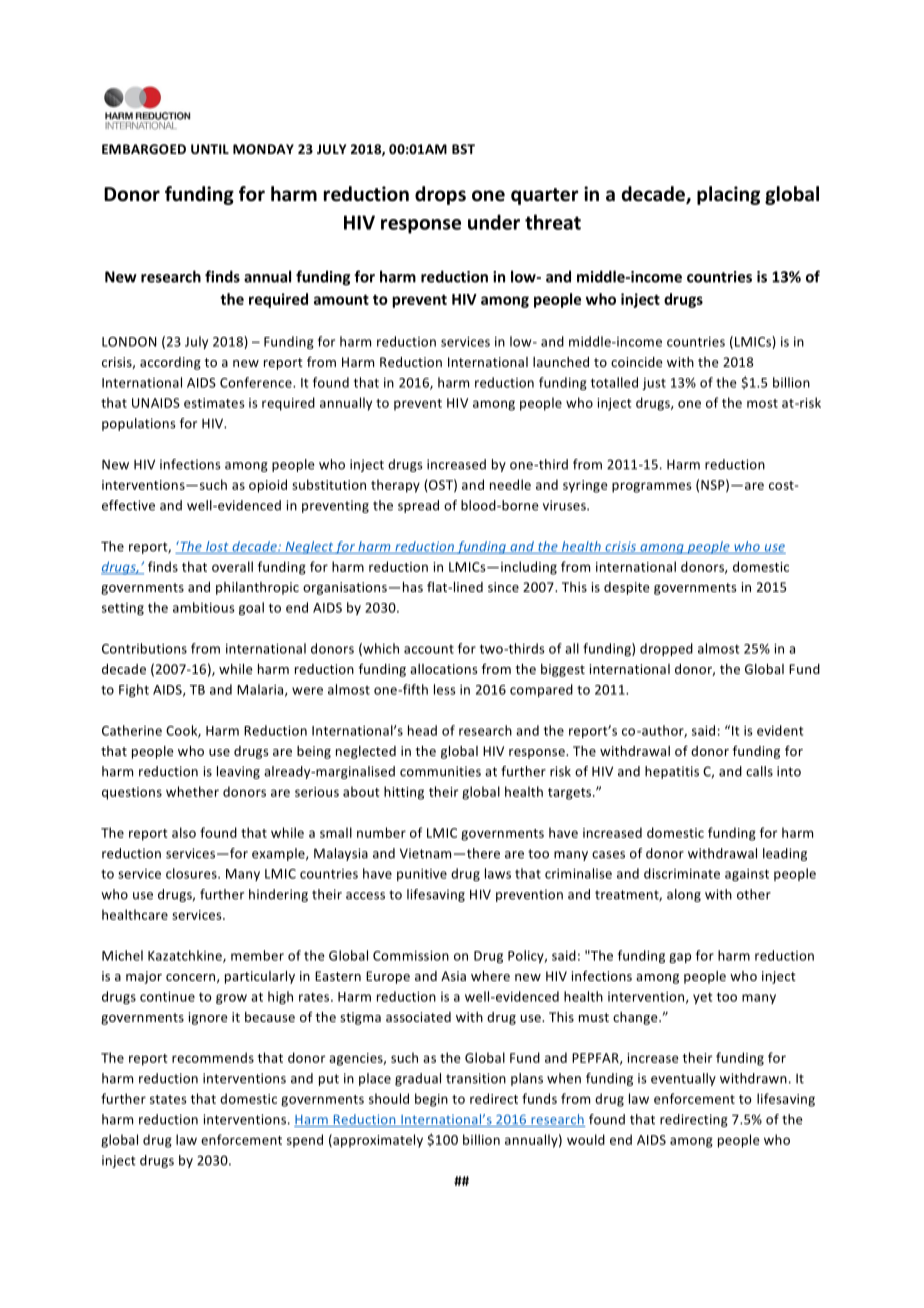 This page has height=1308, width=924. I want to click on states, so click(168, 1099).
